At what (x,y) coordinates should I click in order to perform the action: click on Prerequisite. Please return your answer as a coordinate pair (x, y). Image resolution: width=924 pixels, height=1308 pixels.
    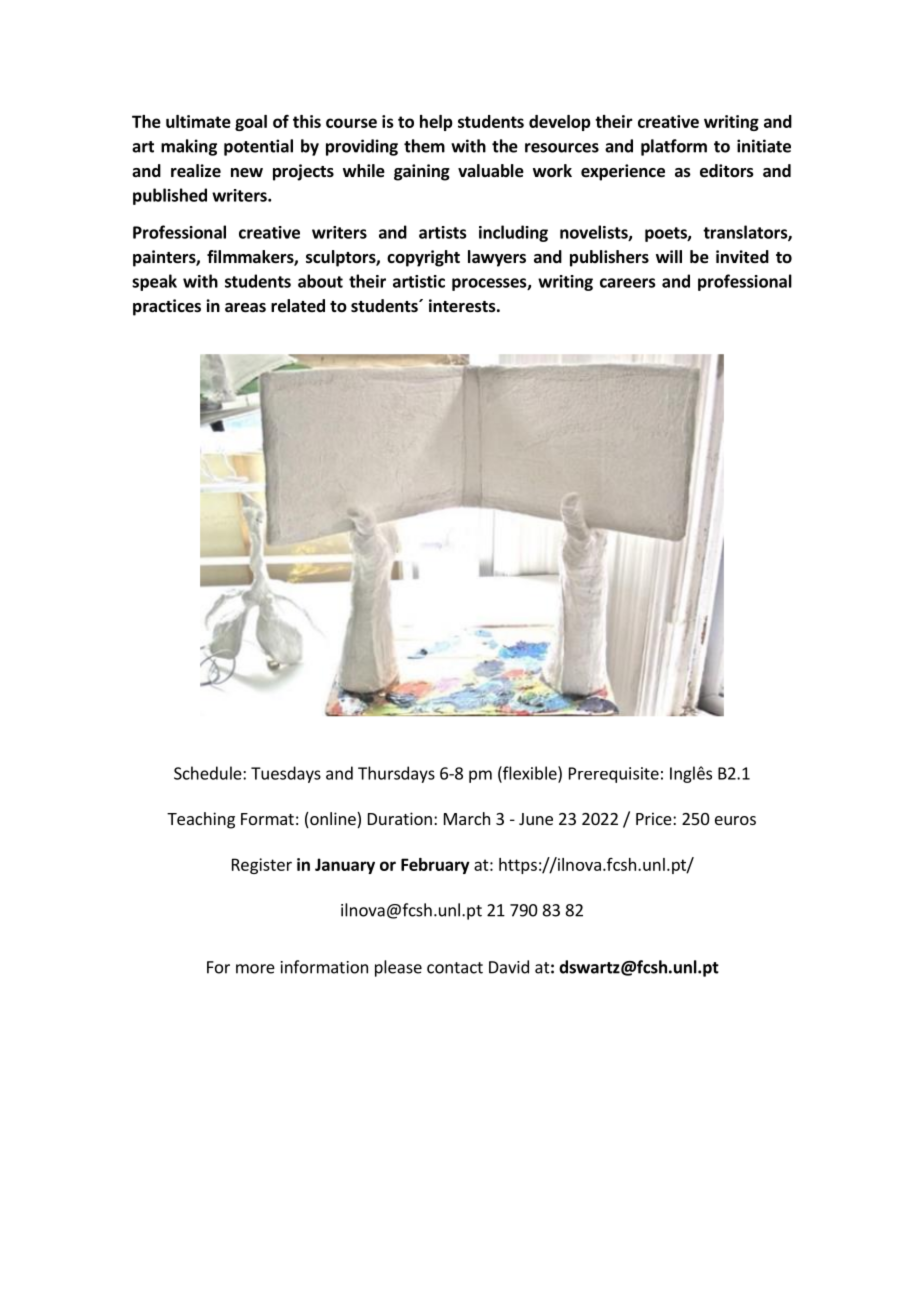
    Looking at the image, I should click on (614, 775).
